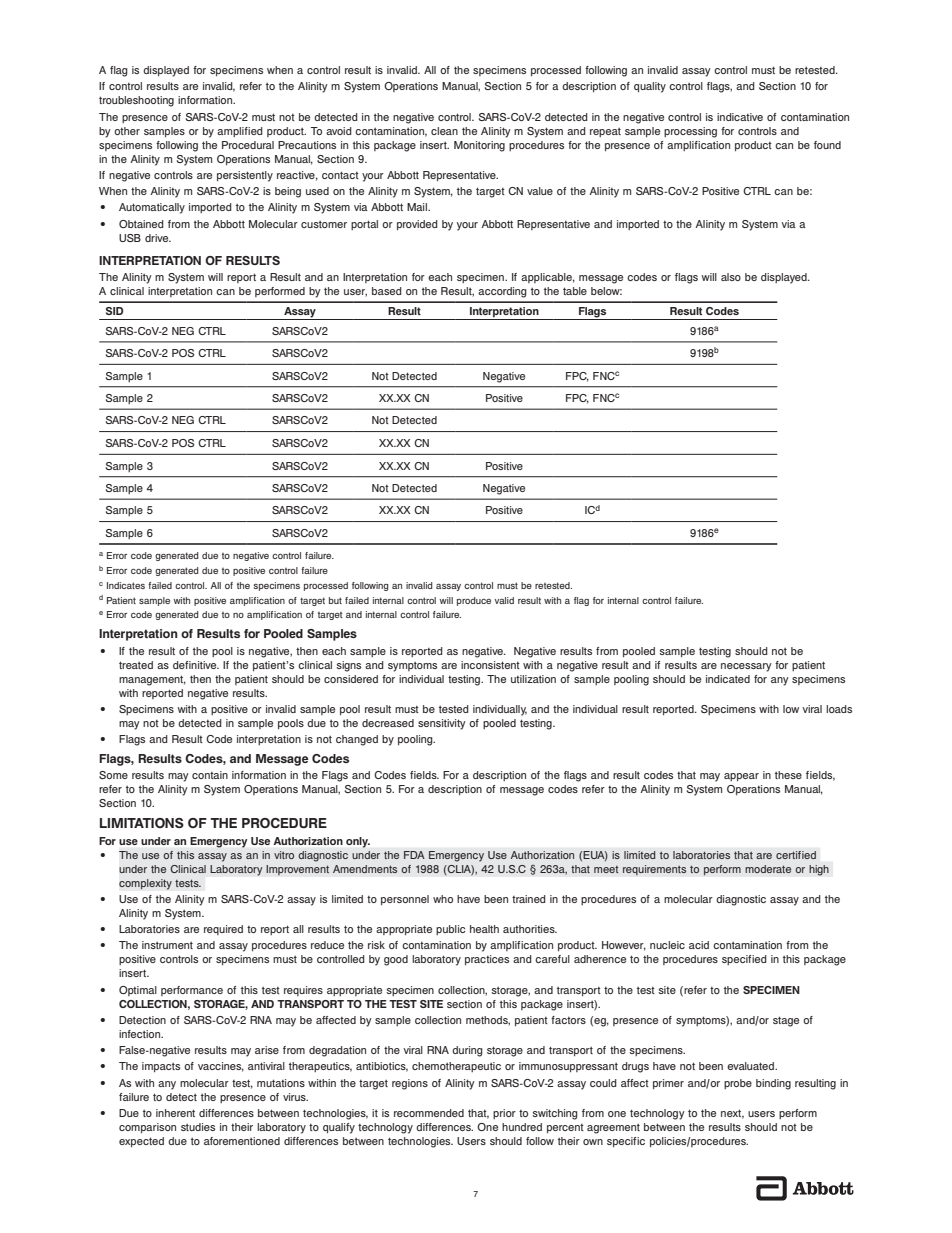  What do you see at coordinates (444, 131) in the image?
I see `clean` at bounding box center [444, 131].
